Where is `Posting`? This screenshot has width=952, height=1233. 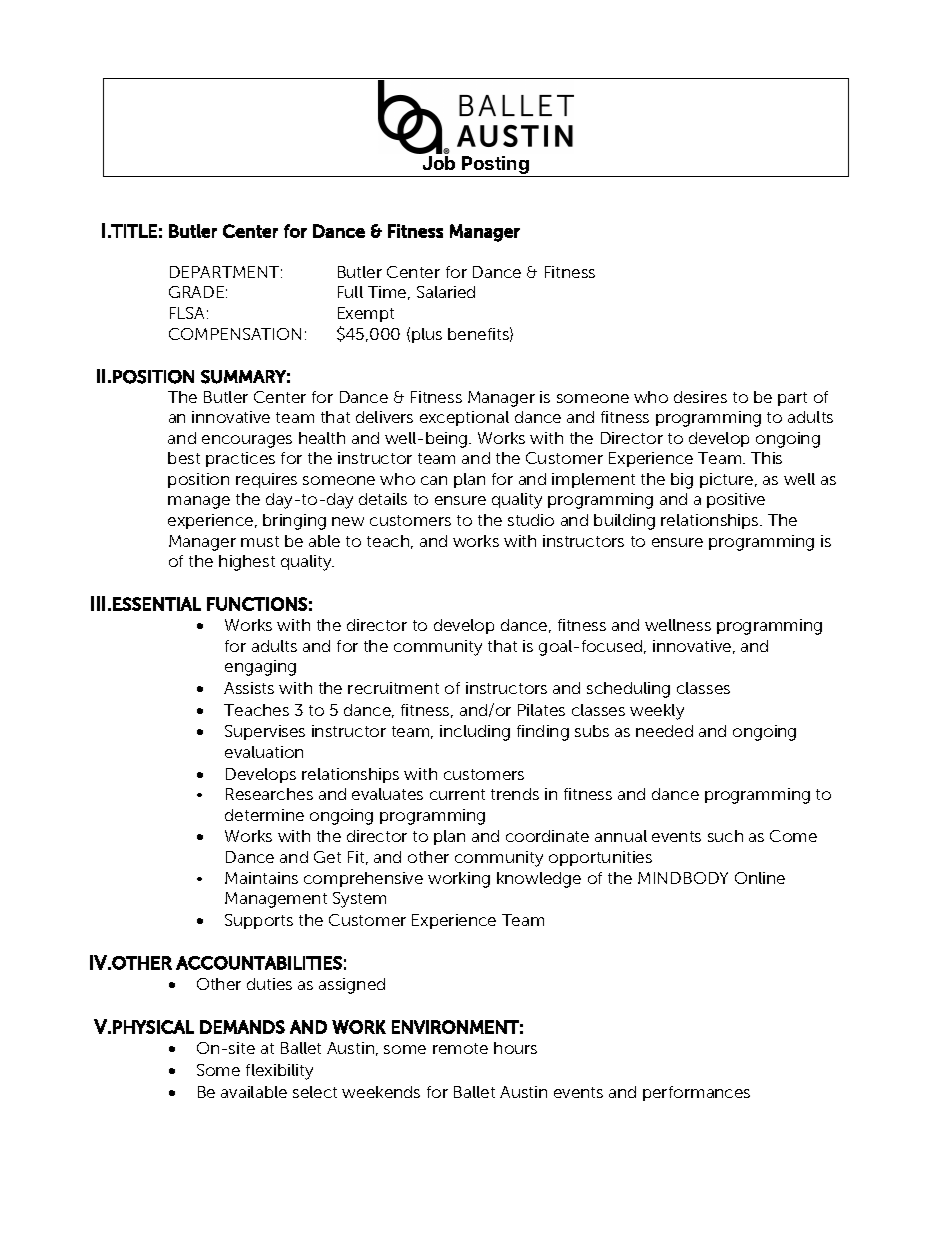 Posting is located at coordinates (495, 166).
